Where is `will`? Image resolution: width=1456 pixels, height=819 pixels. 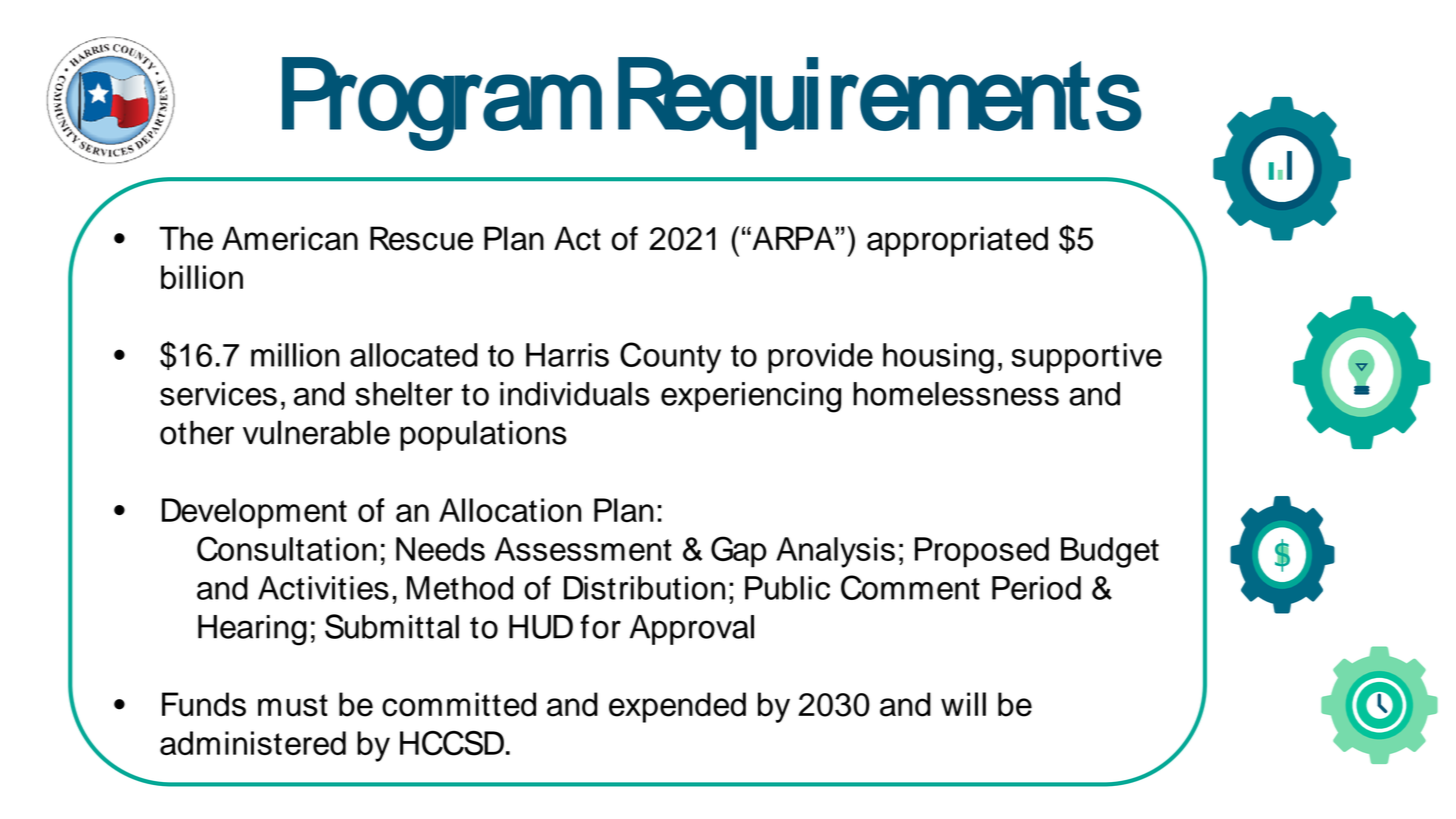 will is located at coordinates (963, 704).
